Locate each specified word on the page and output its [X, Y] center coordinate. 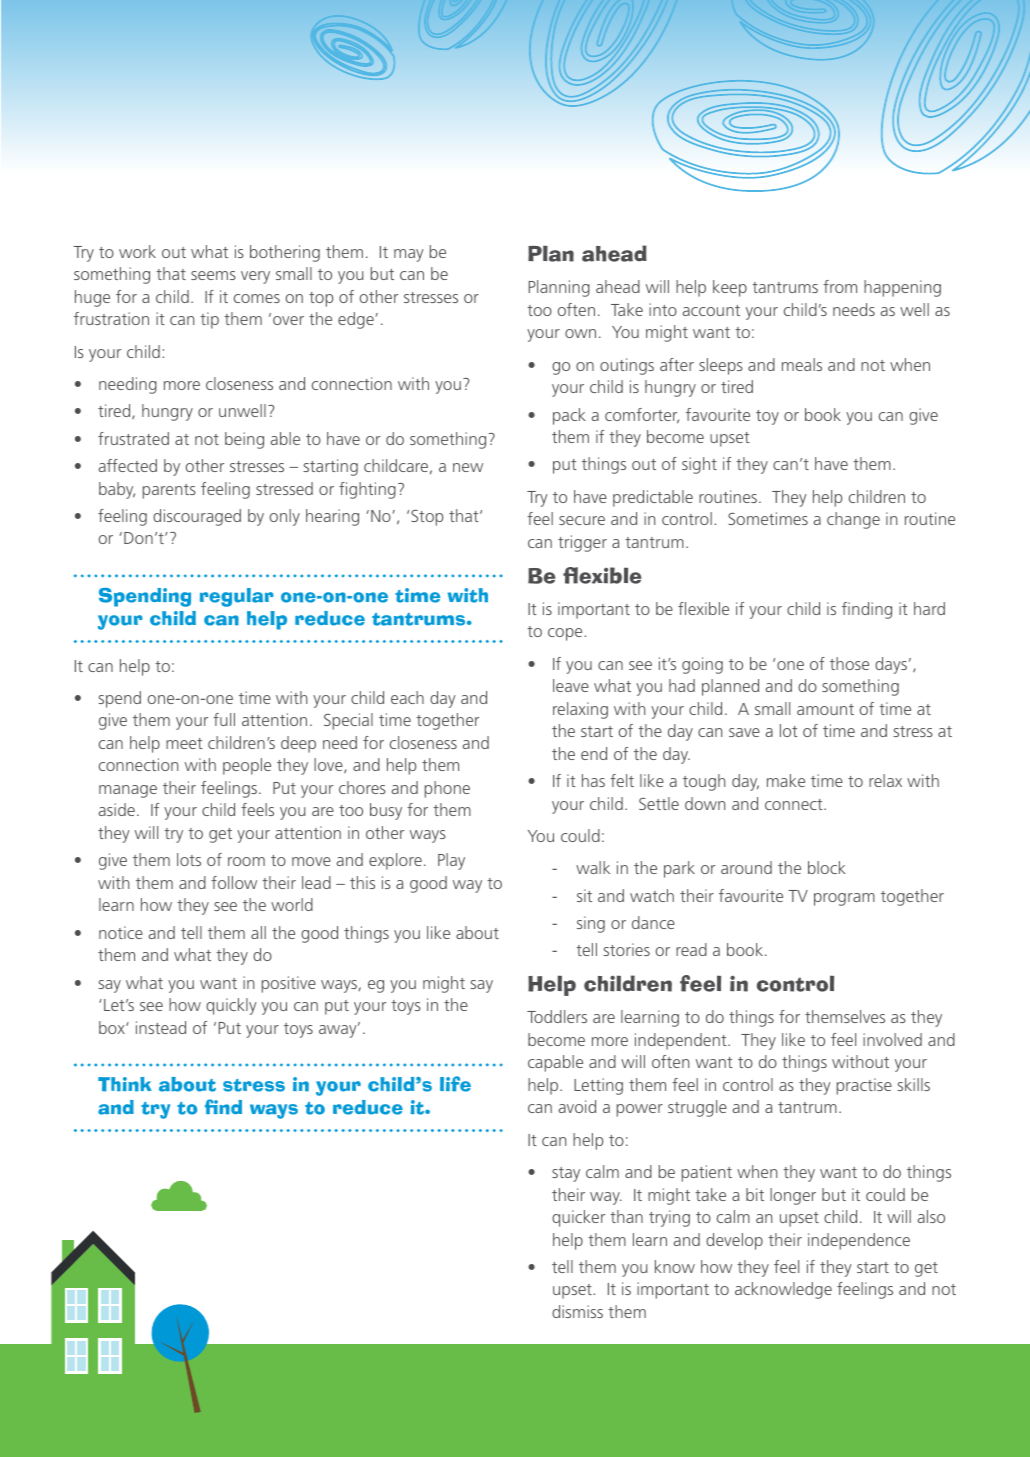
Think [125, 1084]
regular [237, 597]
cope [566, 634]
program [844, 899]
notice [121, 932]
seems [213, 275]
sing [591, 924]
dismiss [577, 1311]
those [849, 663]
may [409, 255]
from [840, 286]
